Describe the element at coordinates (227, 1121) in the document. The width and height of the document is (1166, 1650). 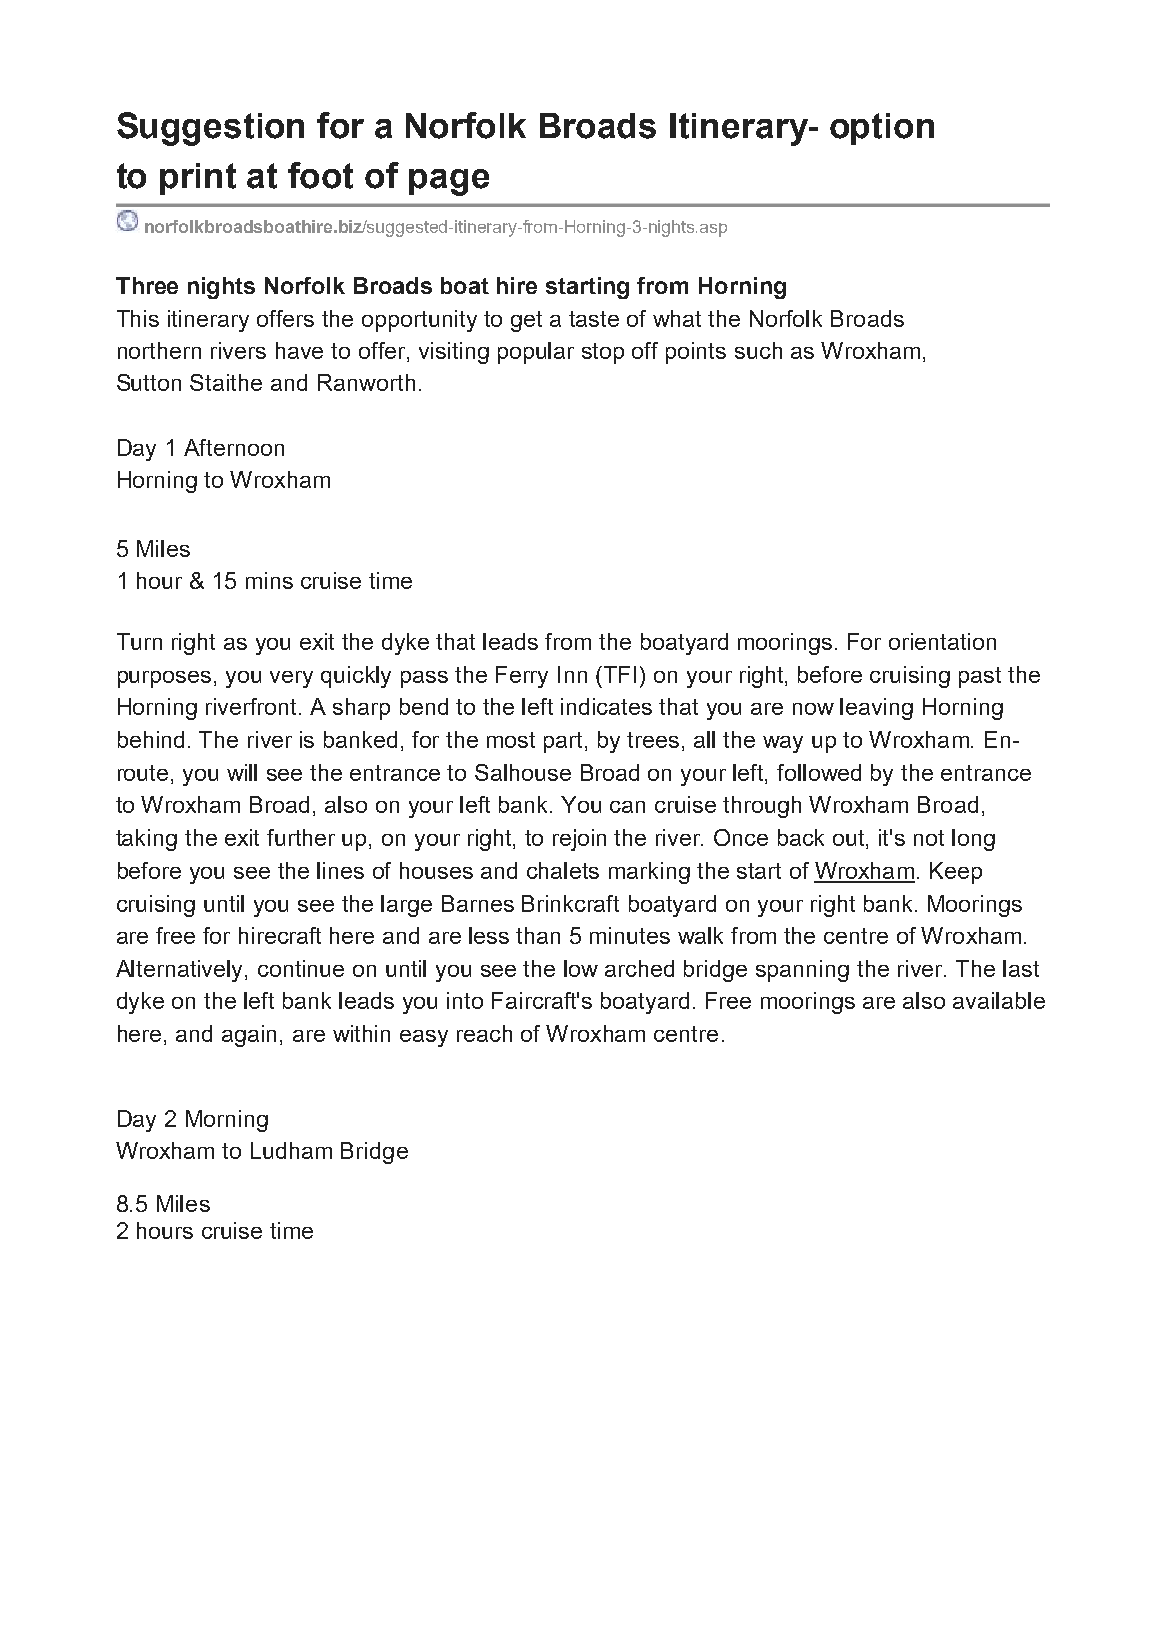
I see `Morning` at that location.
